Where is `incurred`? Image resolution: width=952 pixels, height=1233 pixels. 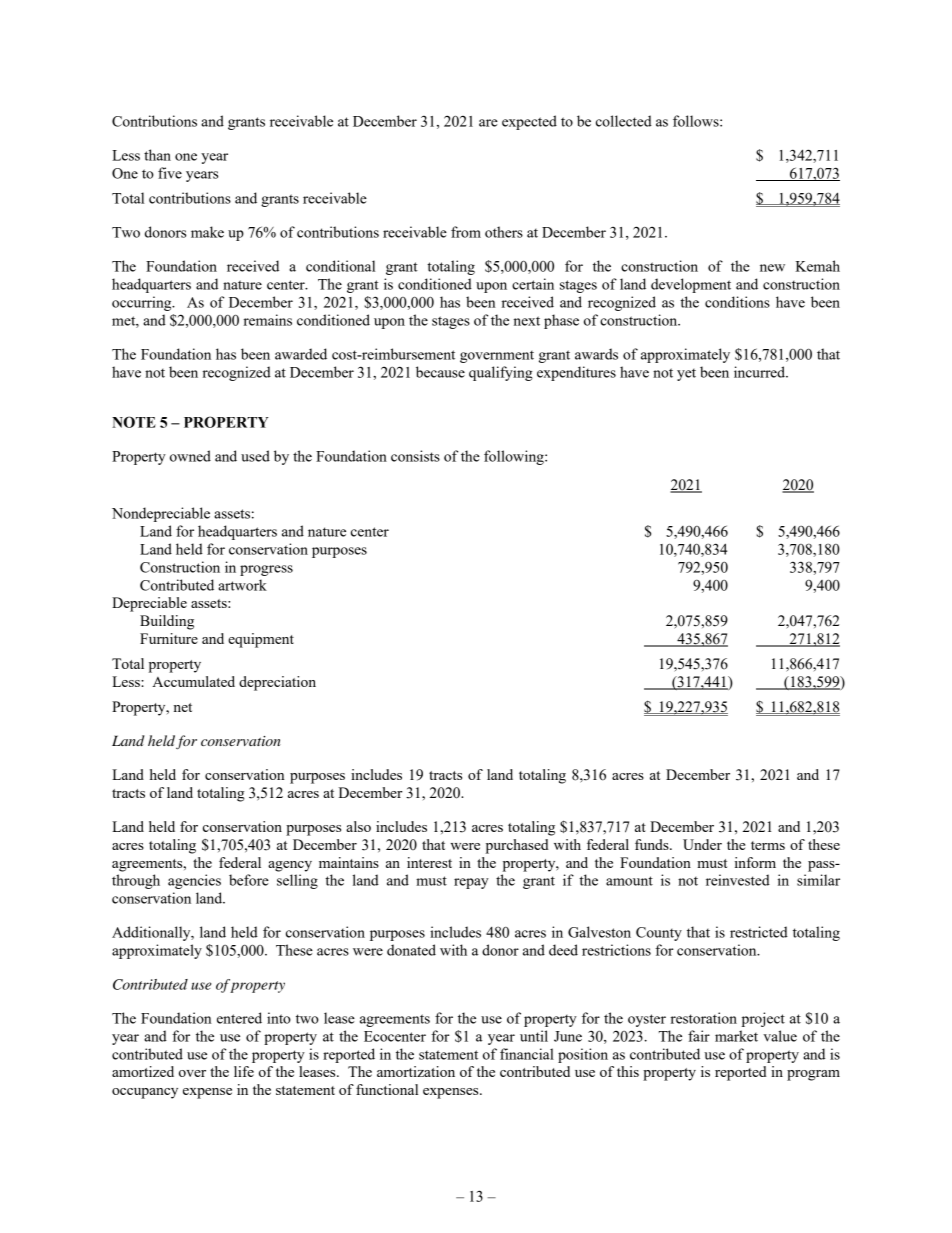 incurred is located at coordinates (761, 372).
